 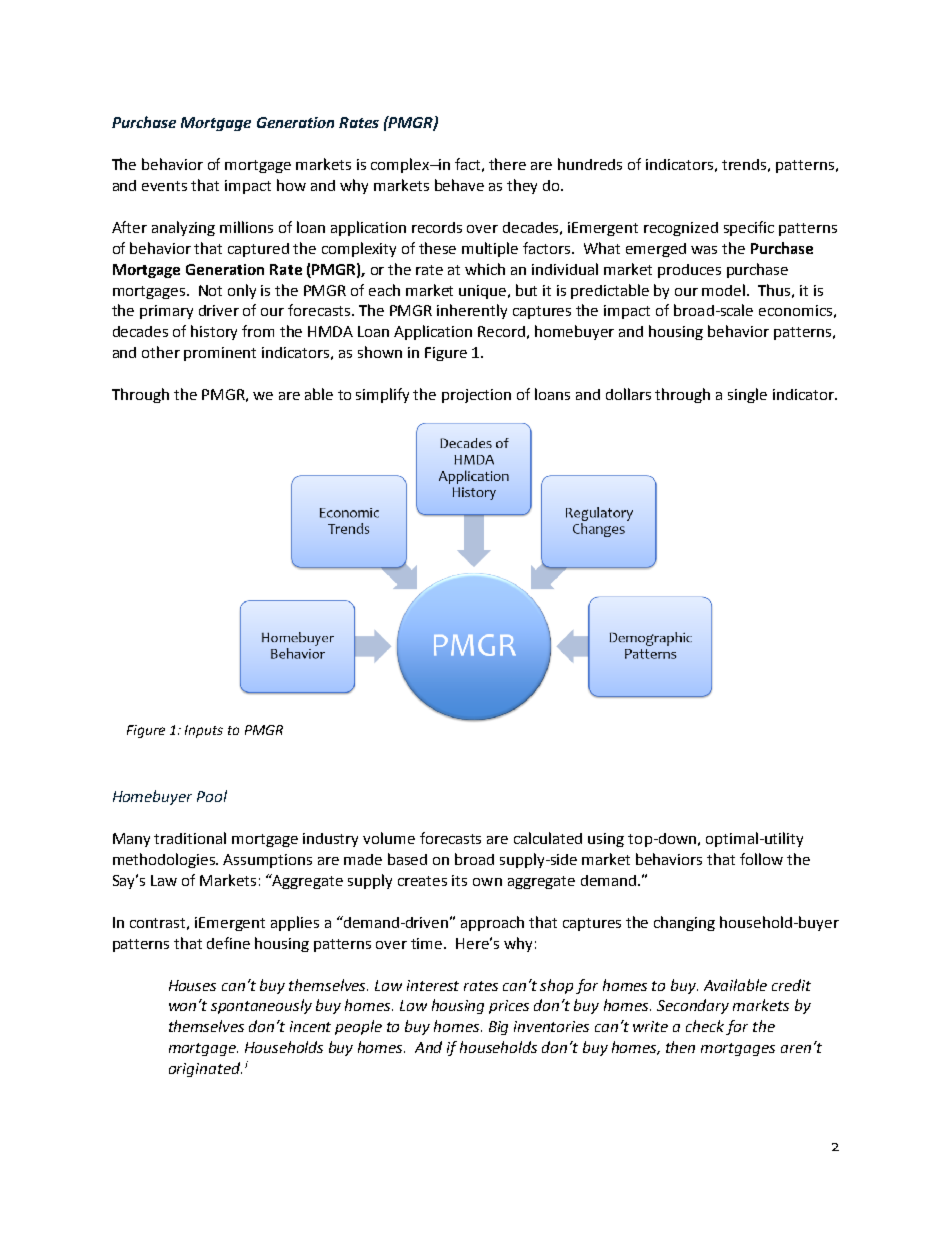 What do you see at coordinates (192, 985) in the screenshot?
I see `Houses` at bounding box center [192, 985].
